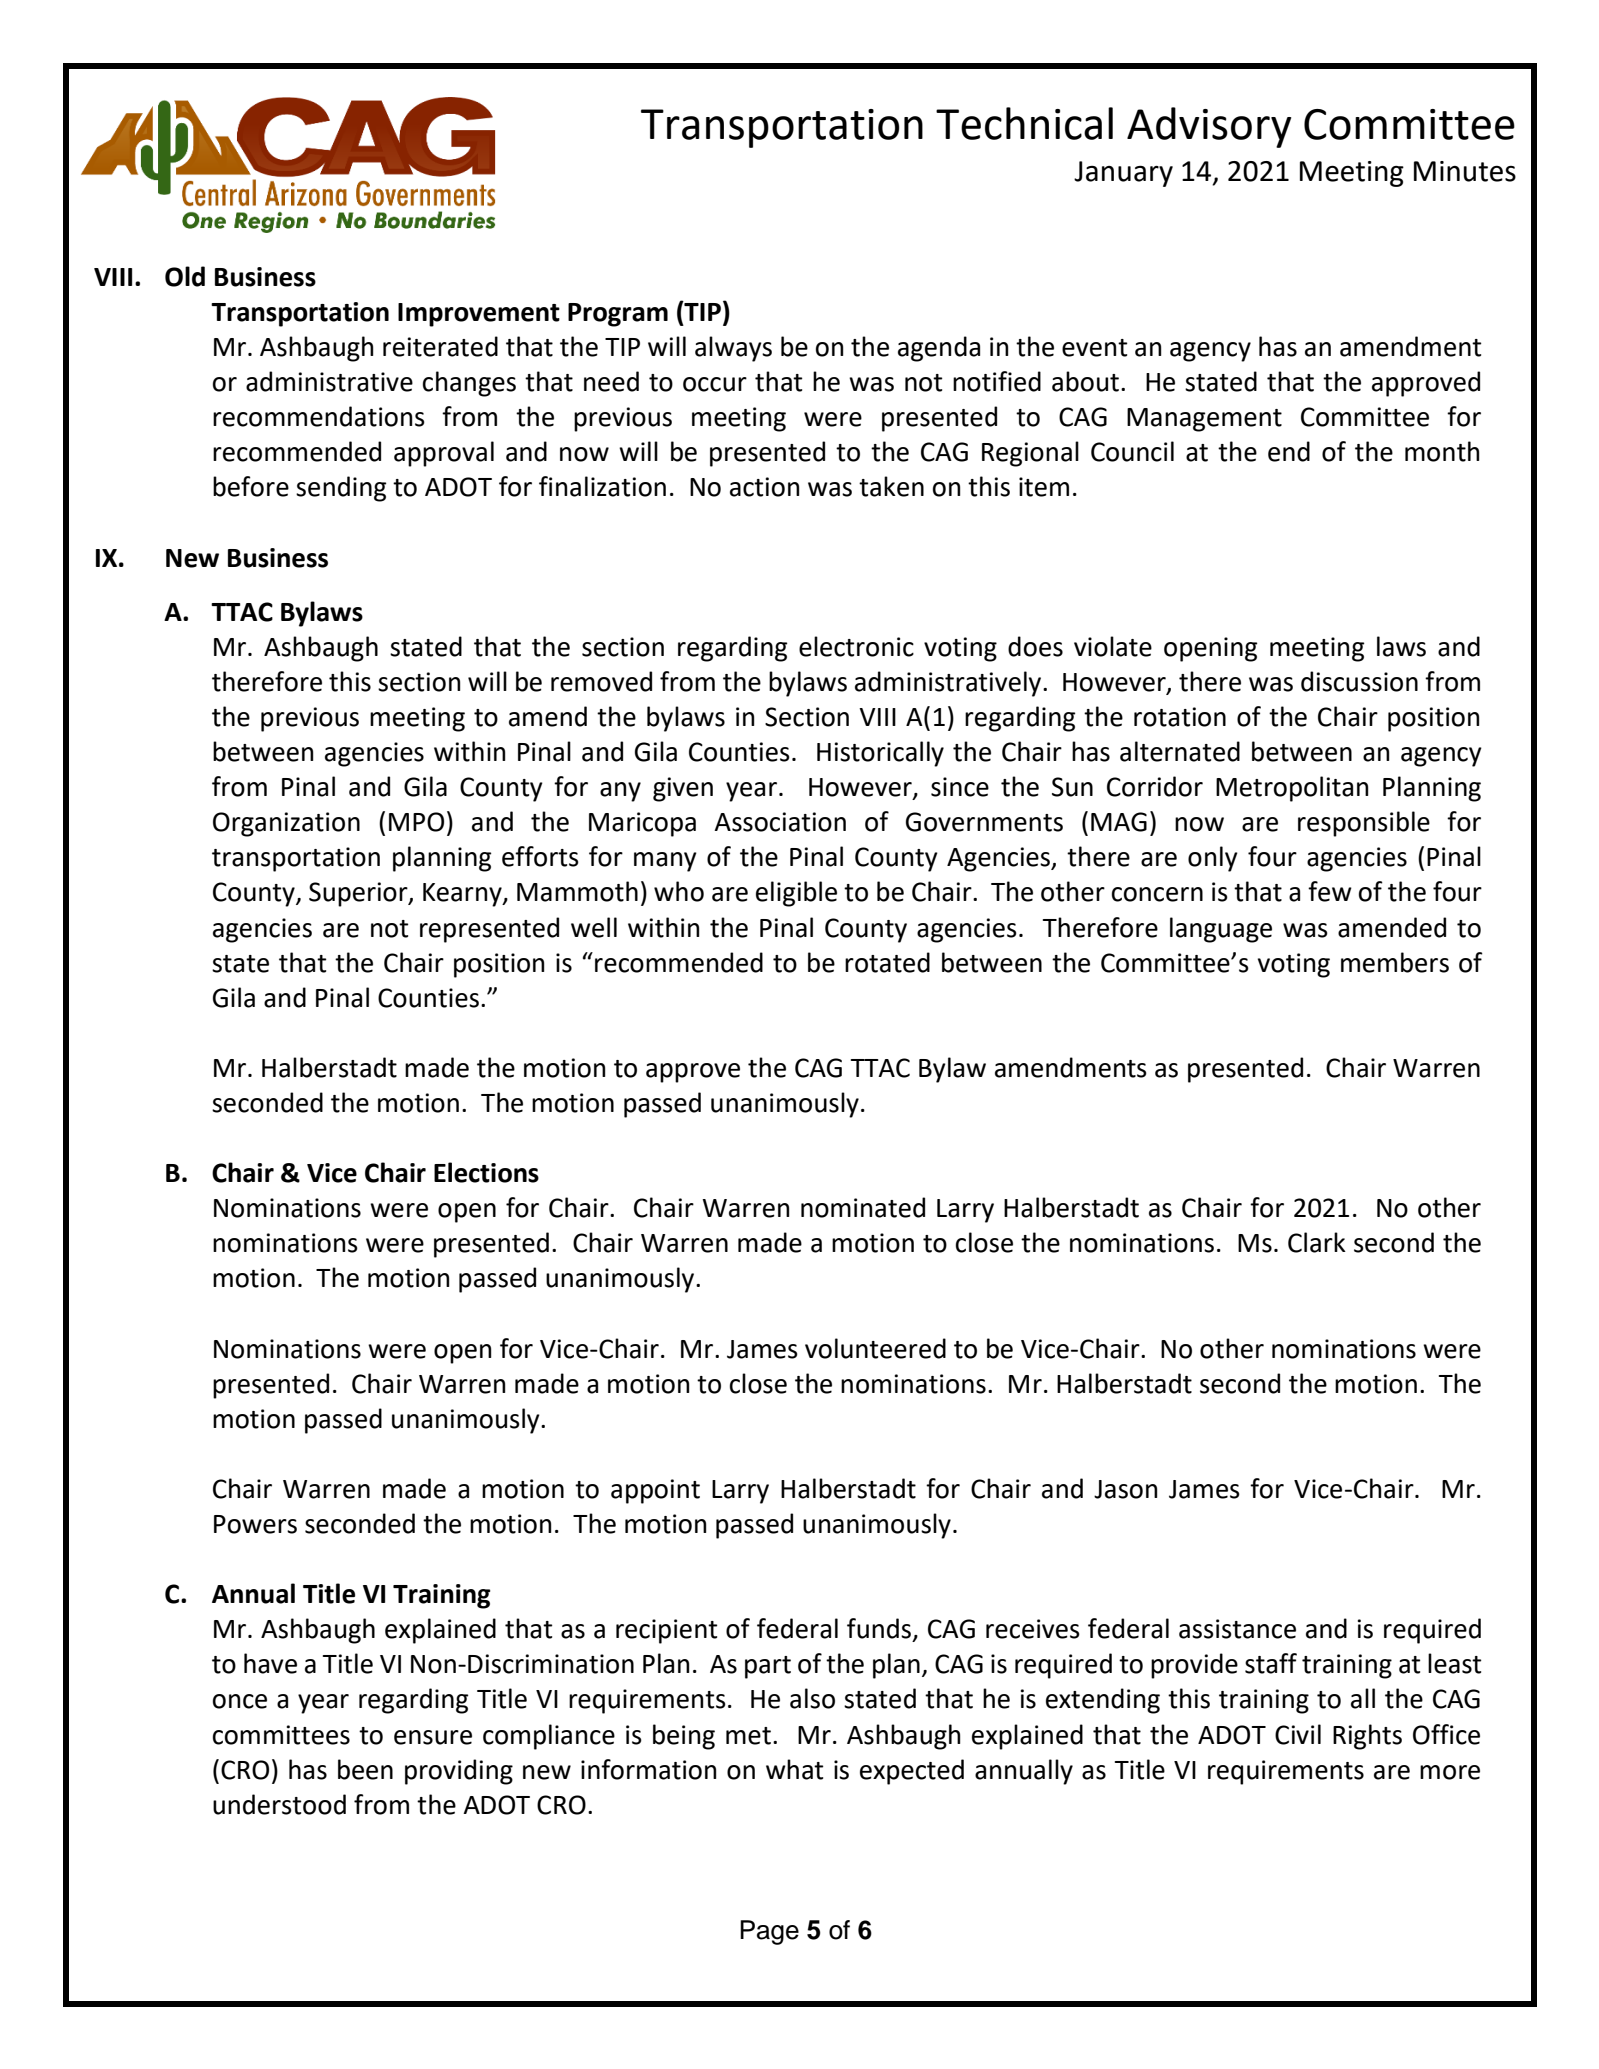  Describe the element at coordinates (1024, 123) in the document. I see `Technical` at that location.
